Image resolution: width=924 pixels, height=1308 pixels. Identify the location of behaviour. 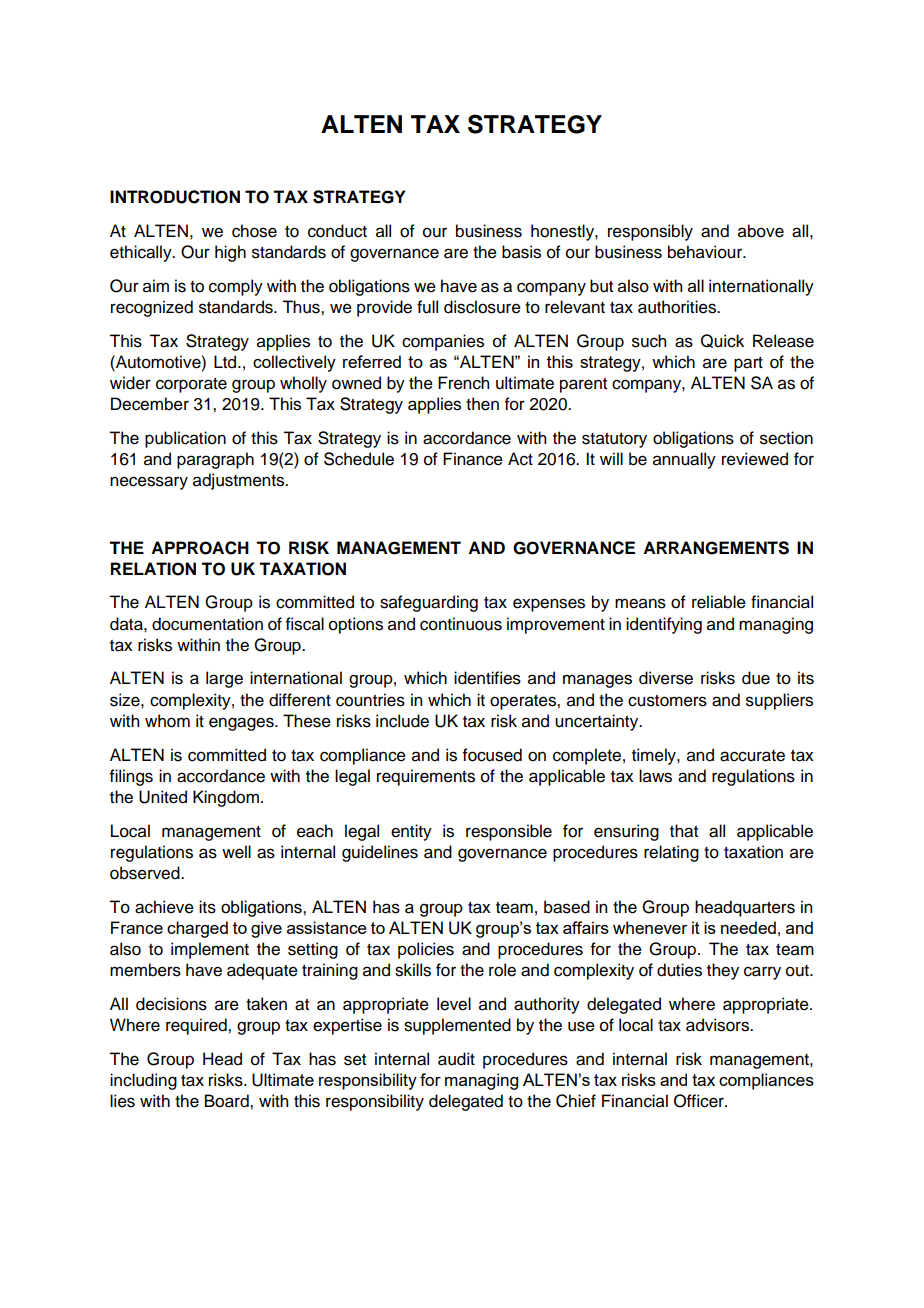
(706, 252).
